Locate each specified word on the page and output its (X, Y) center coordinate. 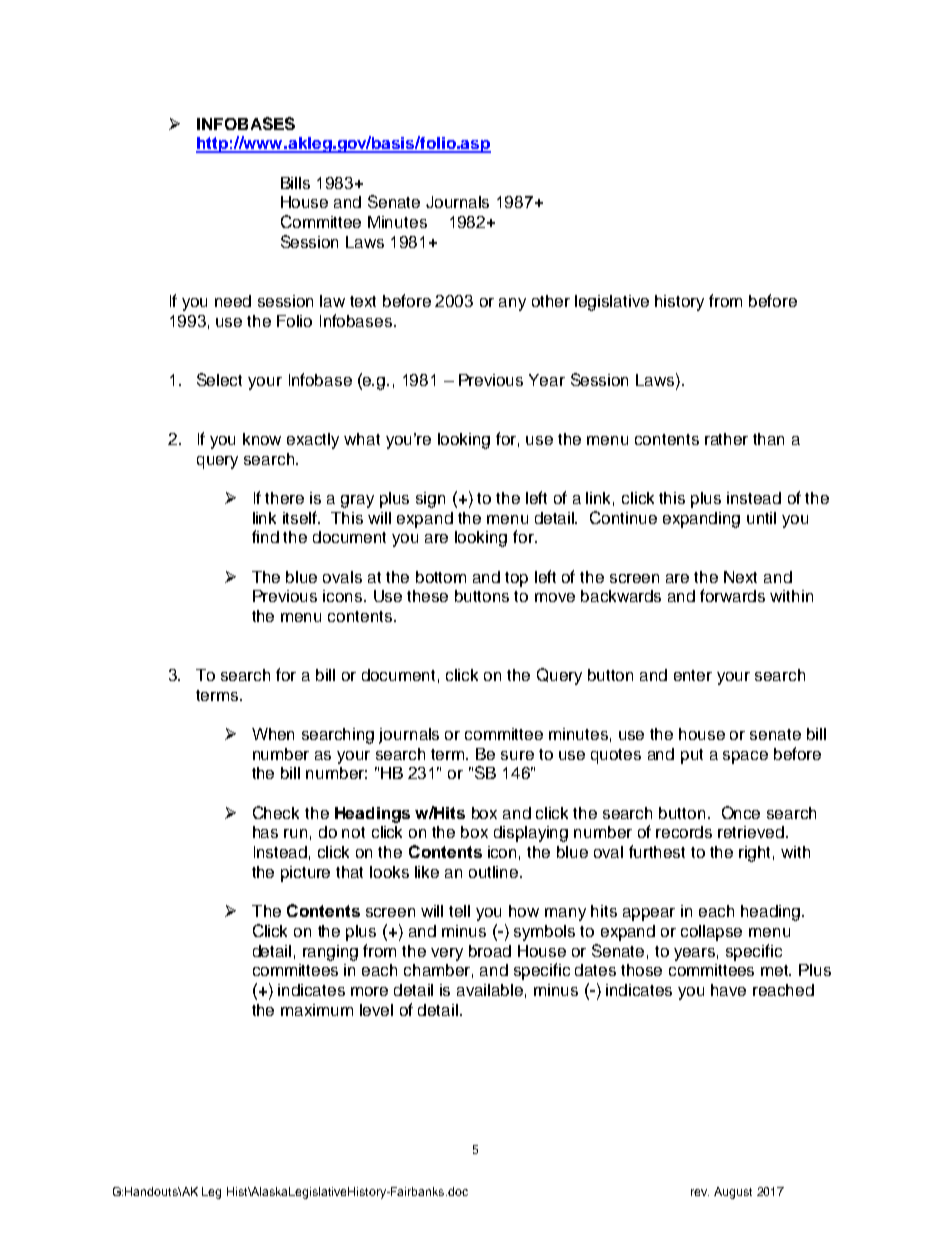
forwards (732, 595)
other (551, 301)
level (376, 1010)
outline (495, 872)
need (233, 301)
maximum (317, 1010)
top (516, 579)
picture (305, 874)
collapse (711, 933)
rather (726, 439)
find (265, 536)
